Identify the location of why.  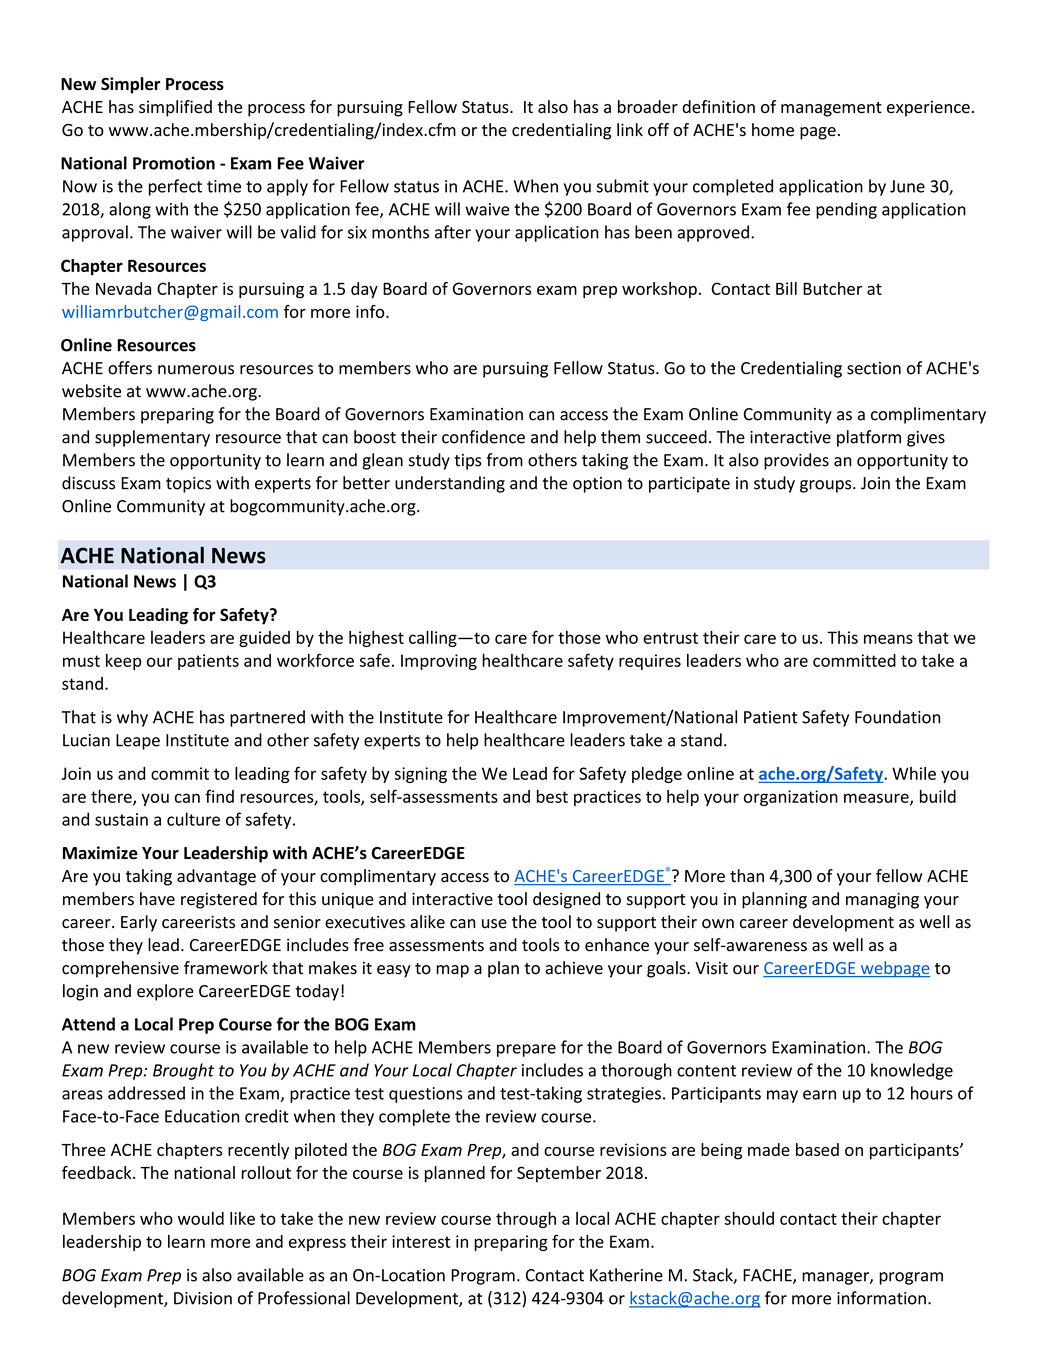
(132, 718).
